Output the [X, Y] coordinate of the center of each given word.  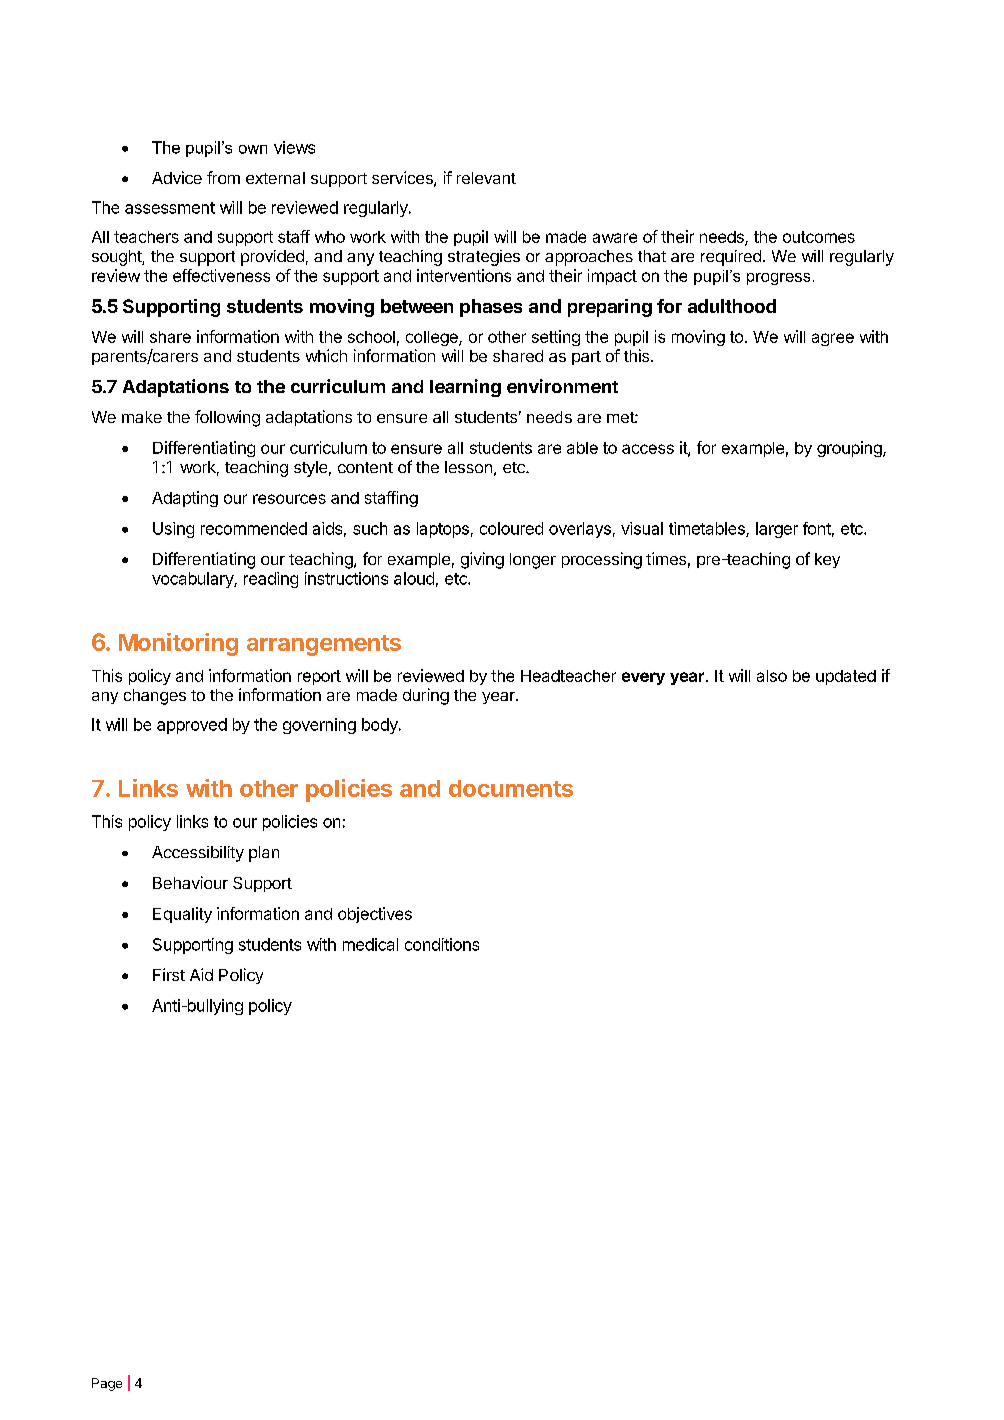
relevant [486, 178]
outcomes [819, 237]
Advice [177, 177]
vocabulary [193, 580]
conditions [442, 944]
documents [511, 788]
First [169, 974]
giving [482, 560]
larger [777, 530]
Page [107, 1384]
